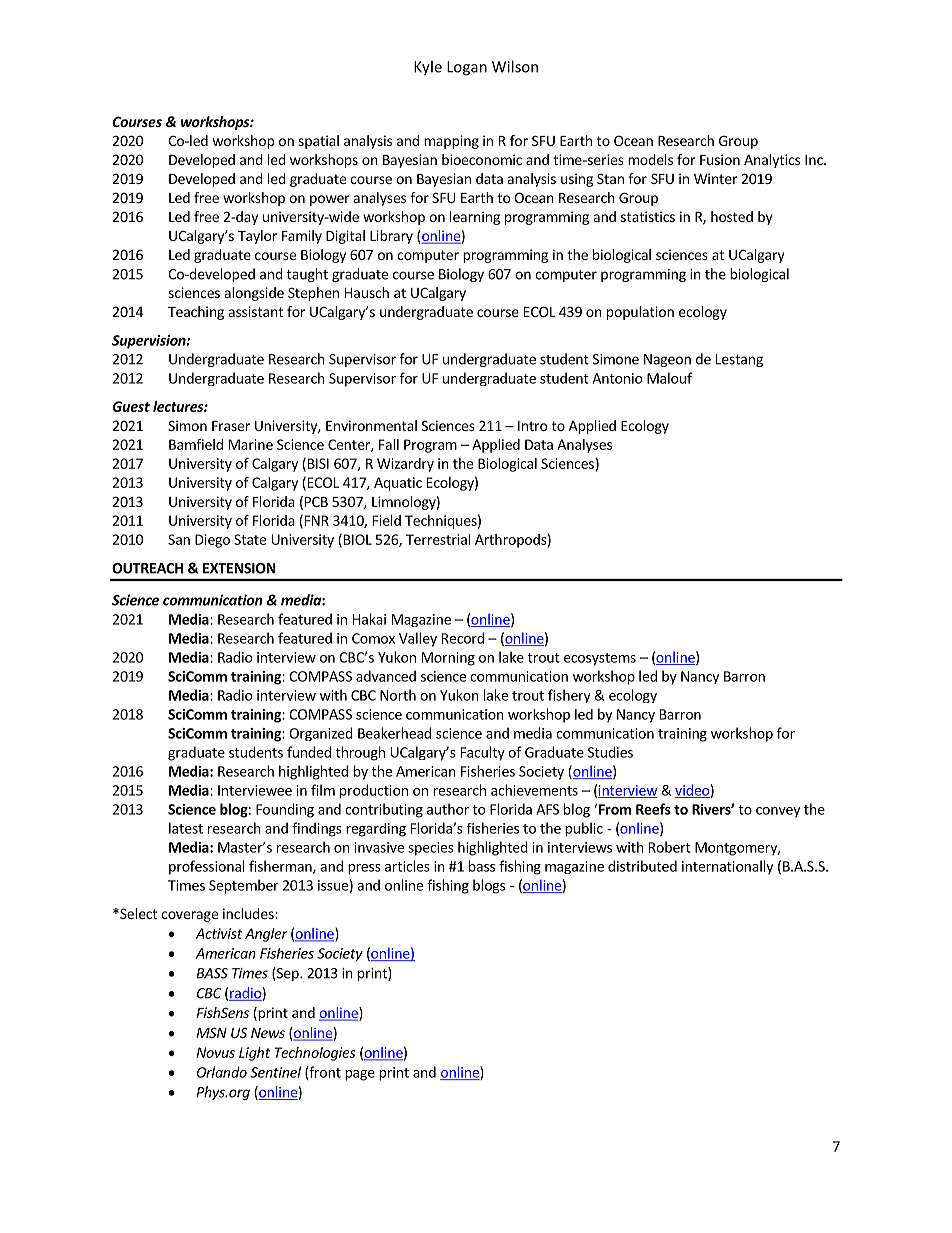 This page has width=952, height=1233. Describe the element at coordinates (720, 159) in the page. I see `Fusion` at that location.
